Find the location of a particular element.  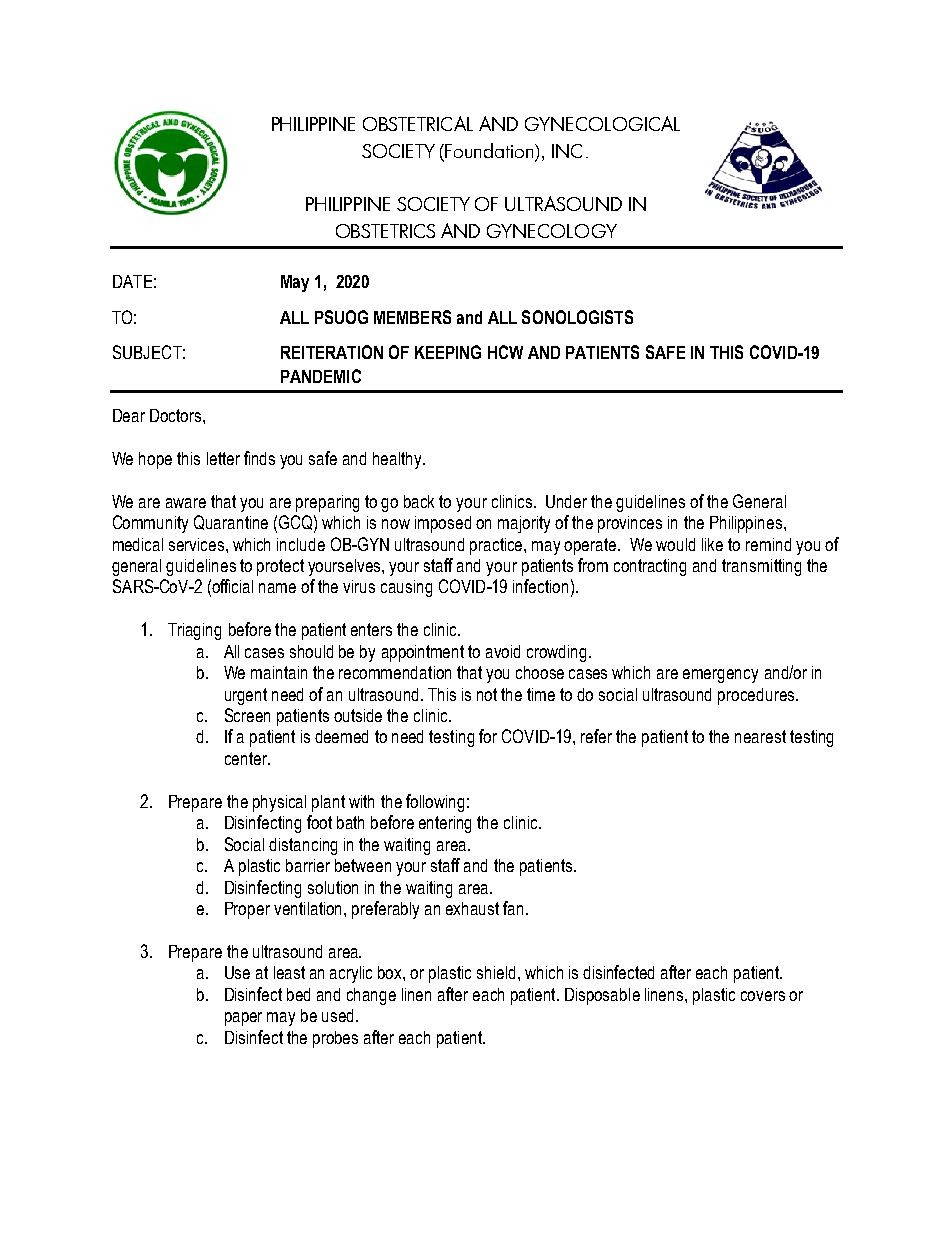

GYNECOLOGICAL is located at coordinates (602, 123).
